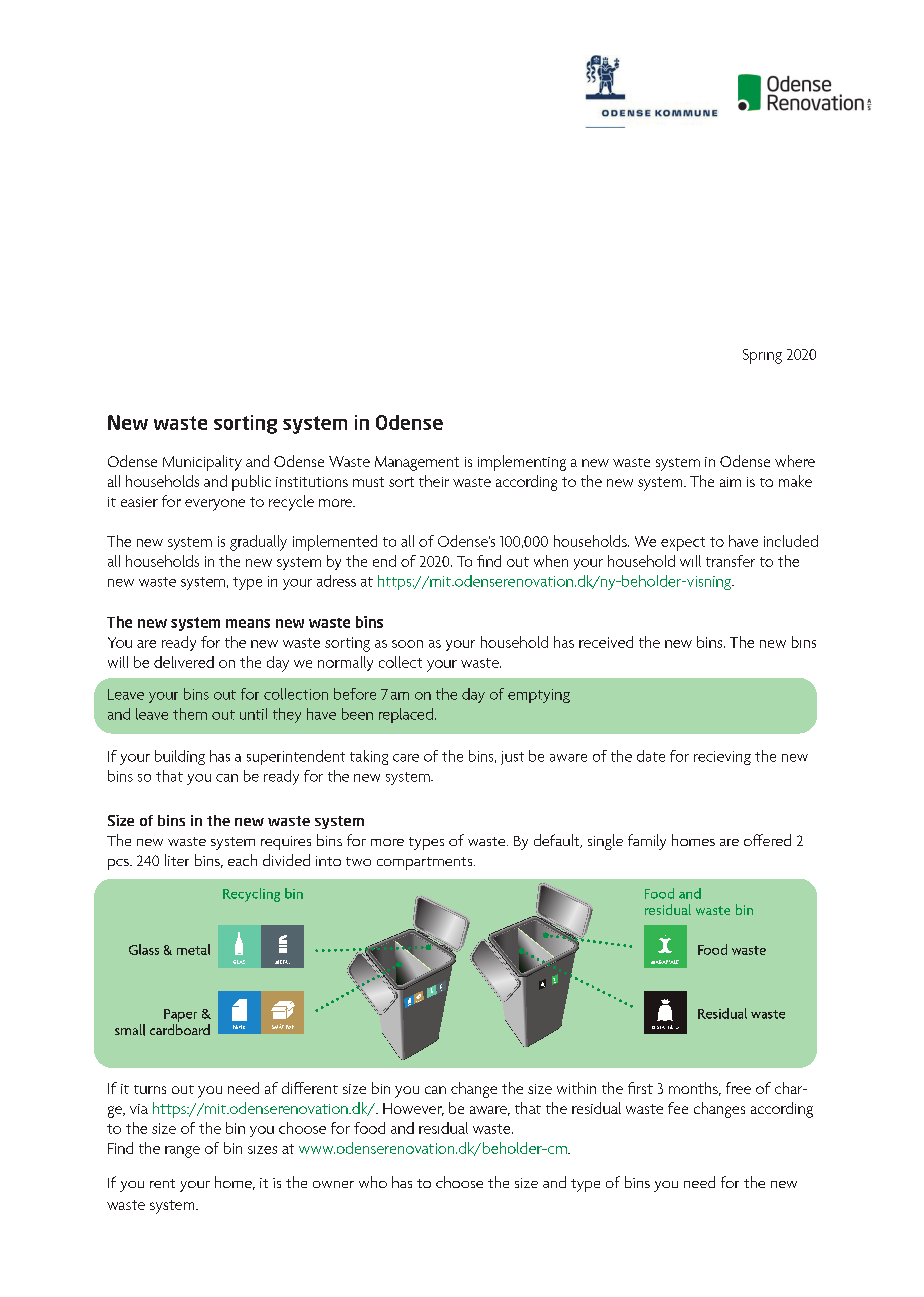 Image resolution: width=924 pixels, height=1297 pixels. I want to click on range, so click(182, 1152).
